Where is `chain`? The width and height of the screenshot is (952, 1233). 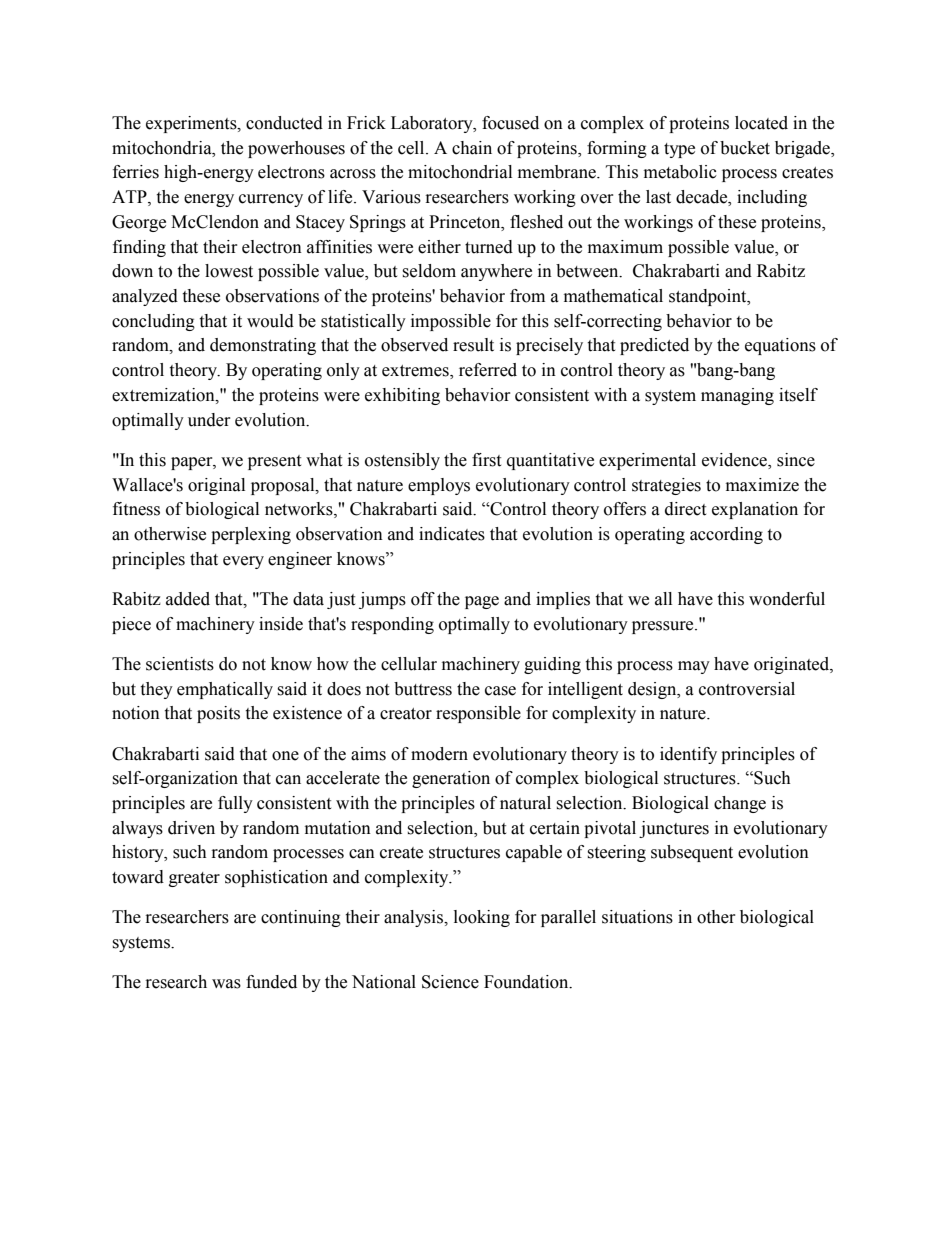
chain is located at coordinates (472, 148).
